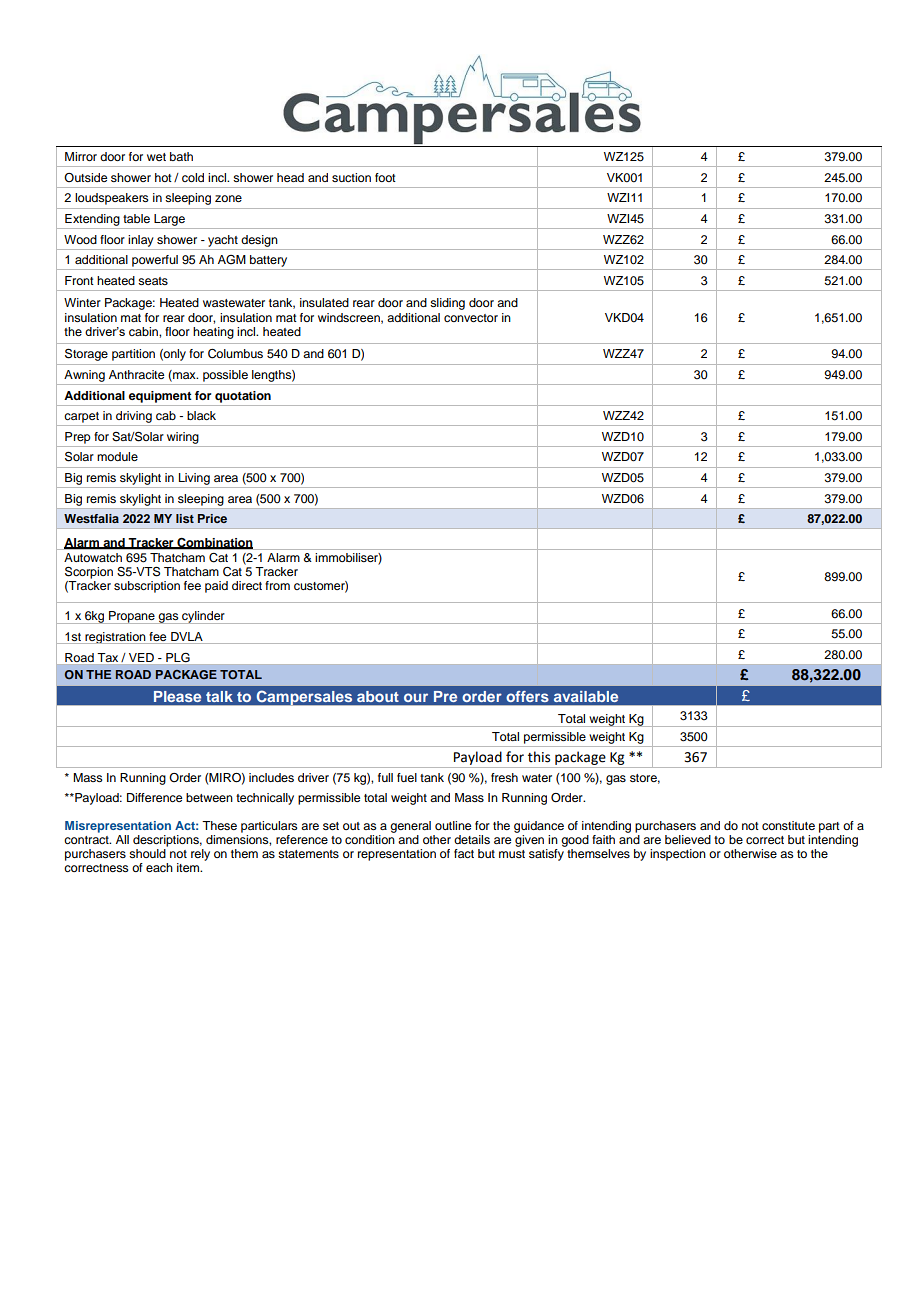  I want to click on from, so click(277, 585).
